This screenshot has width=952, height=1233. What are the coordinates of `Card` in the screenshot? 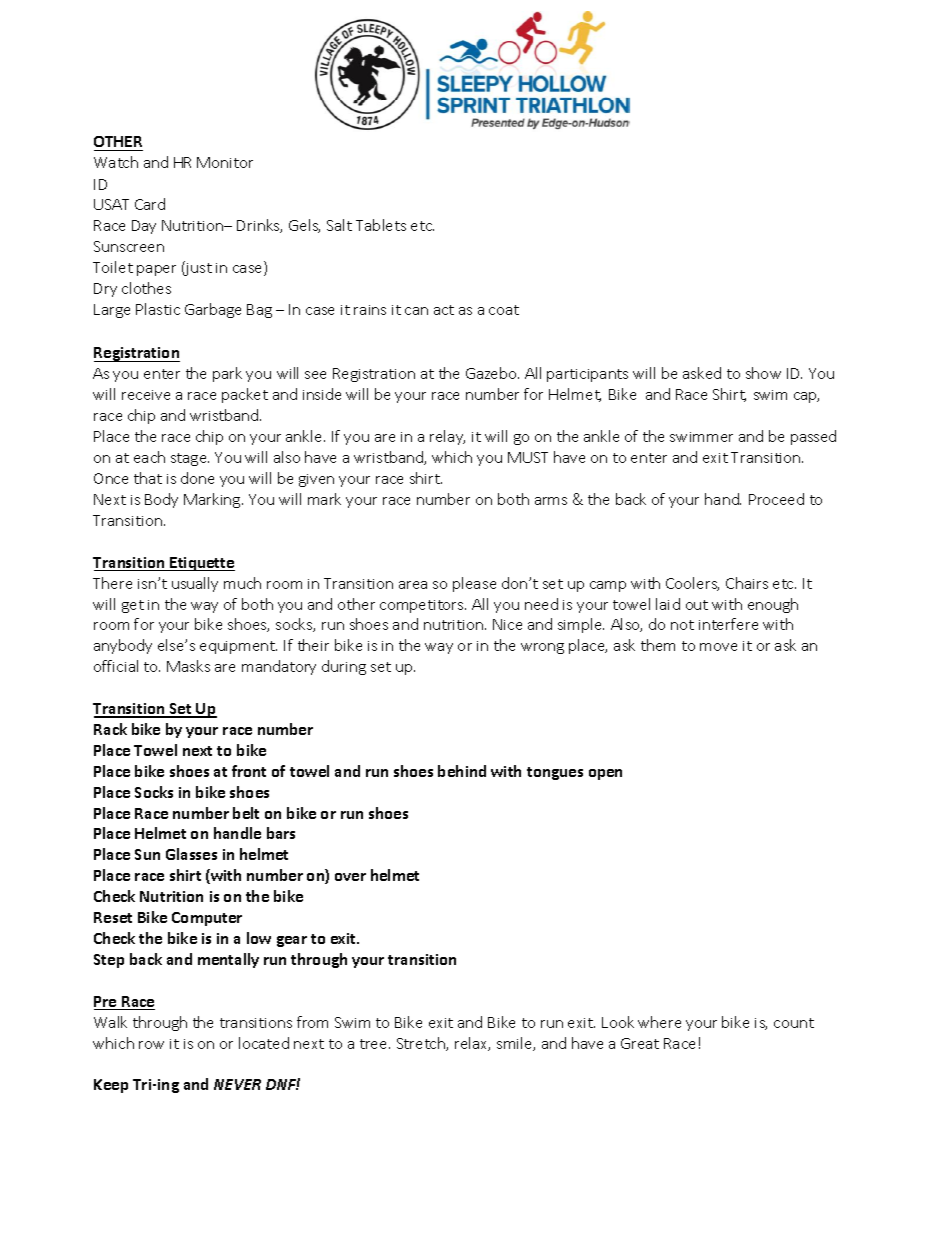 It's located at (150, 204).
